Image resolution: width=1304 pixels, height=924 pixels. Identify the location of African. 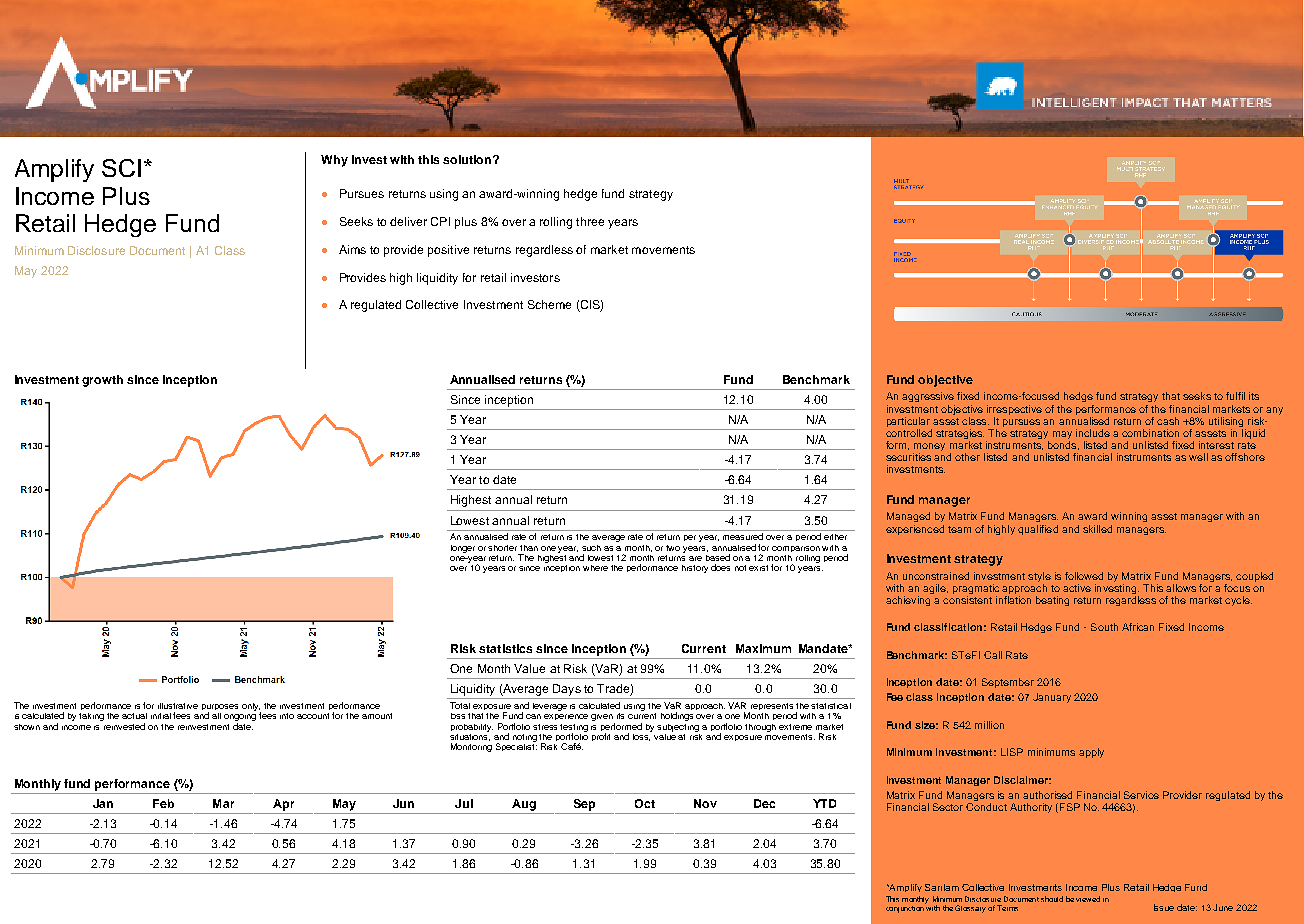
(1138, 627).
